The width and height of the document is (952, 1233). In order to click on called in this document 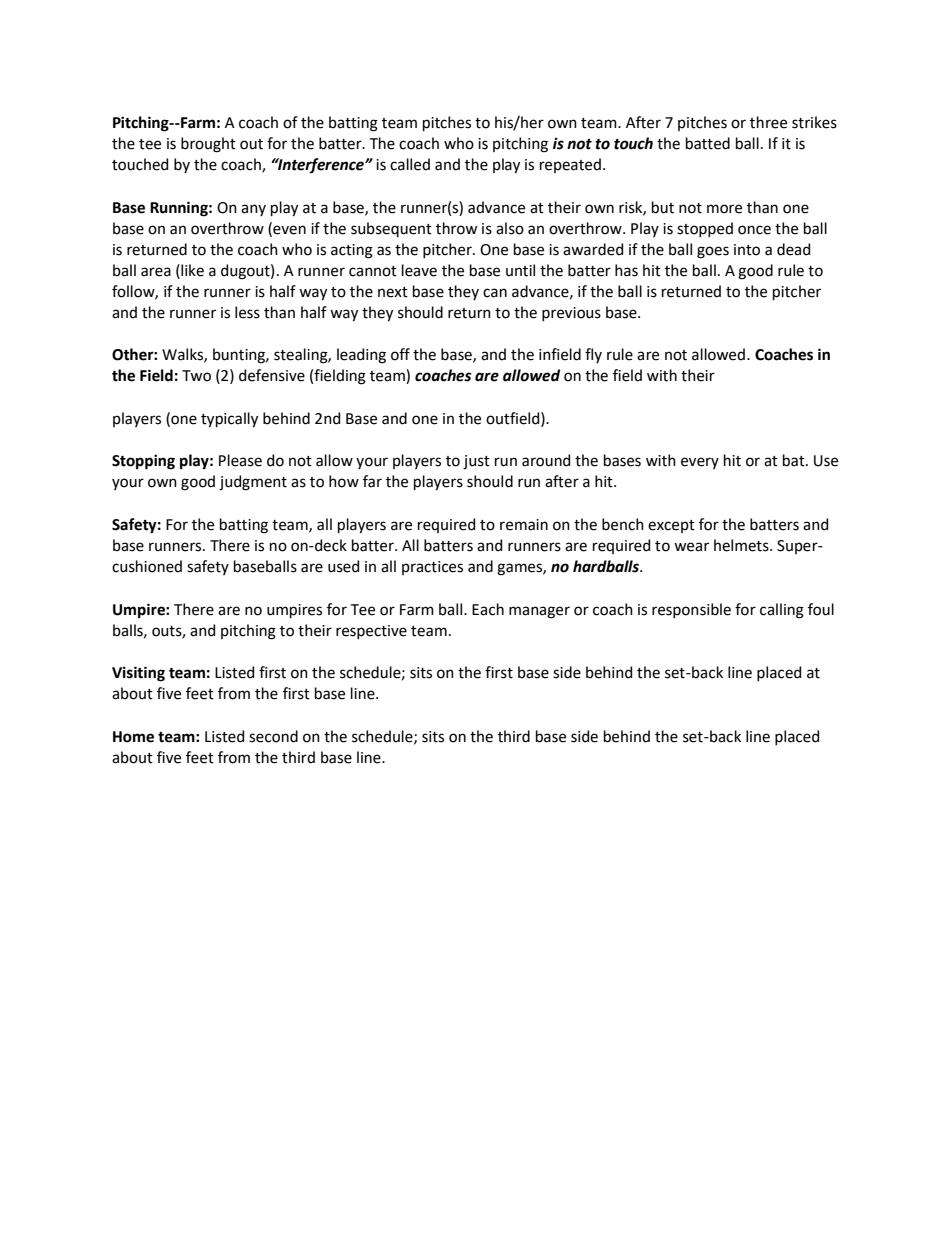, I will do `click(410, 164)`.
